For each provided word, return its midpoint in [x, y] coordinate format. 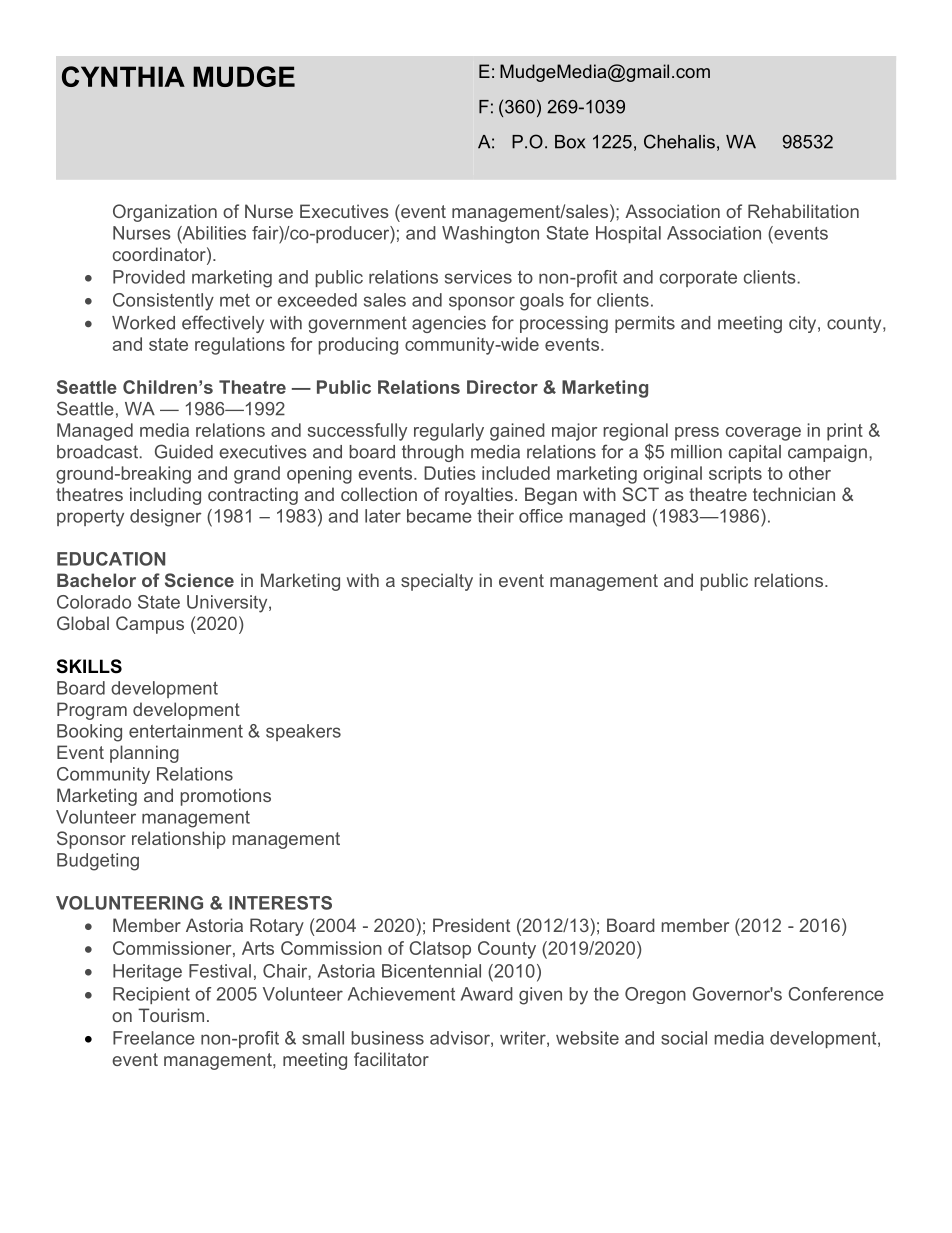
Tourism [171, 1015]
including [165, 496]
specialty [437, 582]
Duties [450, 473]
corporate [698, 279]
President [471, 925]
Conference [836, 994]
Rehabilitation [803, 211]
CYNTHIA [123, 76]
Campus [150, 625]
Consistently [163, 302]
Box [570, 142]
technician [794, 494]
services [478, 277]
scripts [735, 475]
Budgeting [98, 862]
